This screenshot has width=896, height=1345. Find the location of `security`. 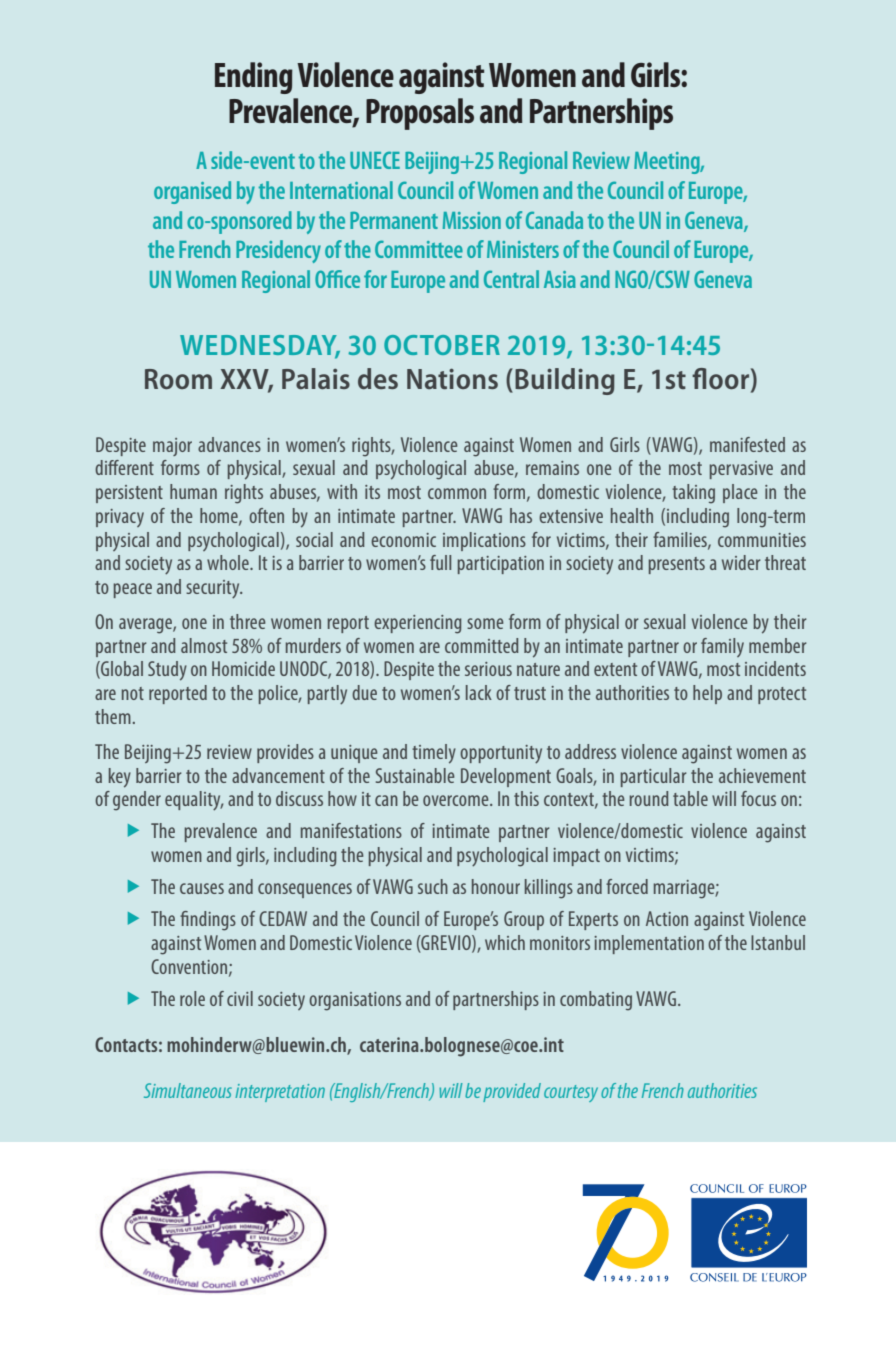

security is located at coordinates (214, 589).
